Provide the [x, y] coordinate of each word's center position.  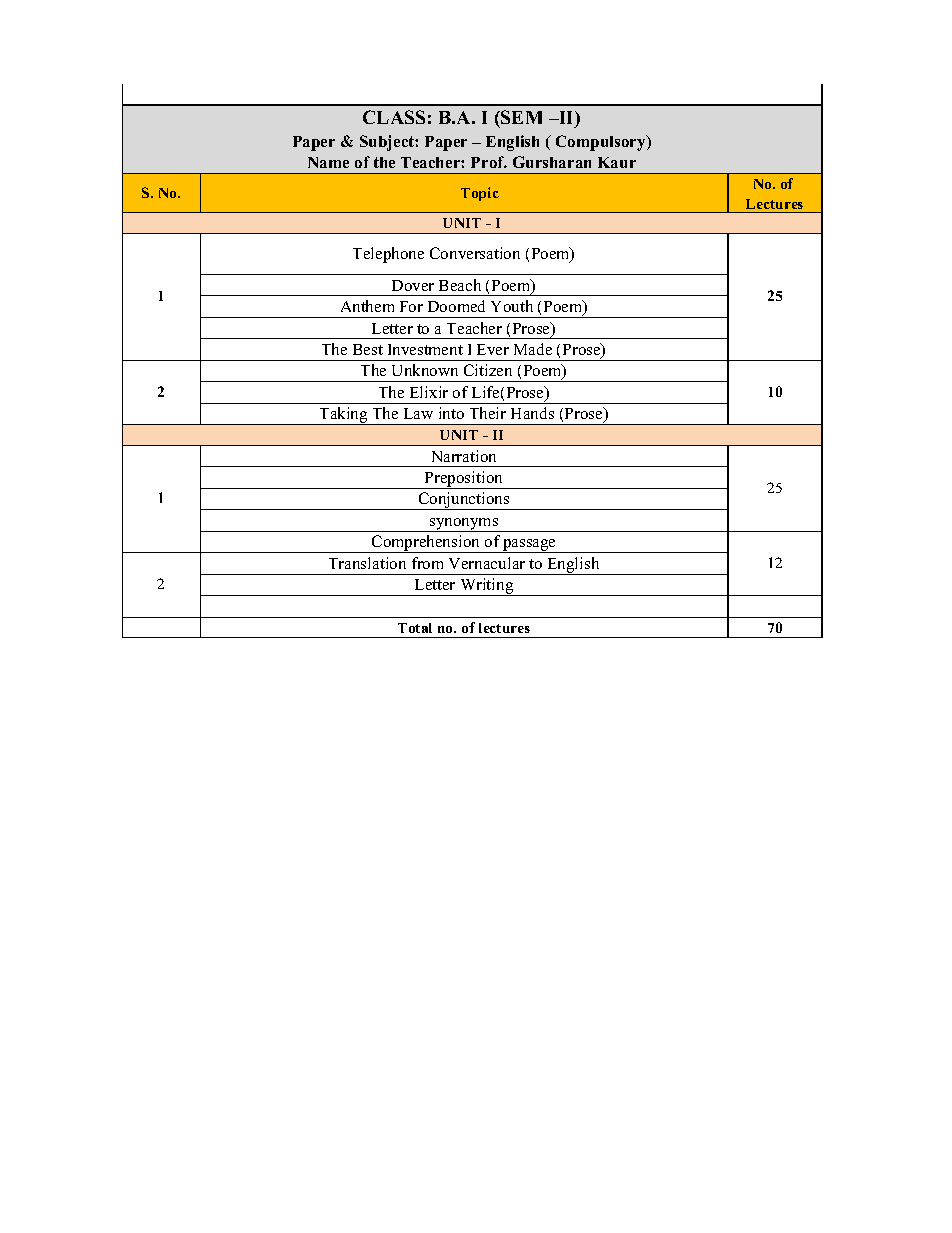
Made [533, 349]
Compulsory [602, 143]
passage [529, 546]
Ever [493, 349]
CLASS [394, 117]
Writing [487, 587]
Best [368, 349]
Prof [489, 162]
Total [415, 628]
